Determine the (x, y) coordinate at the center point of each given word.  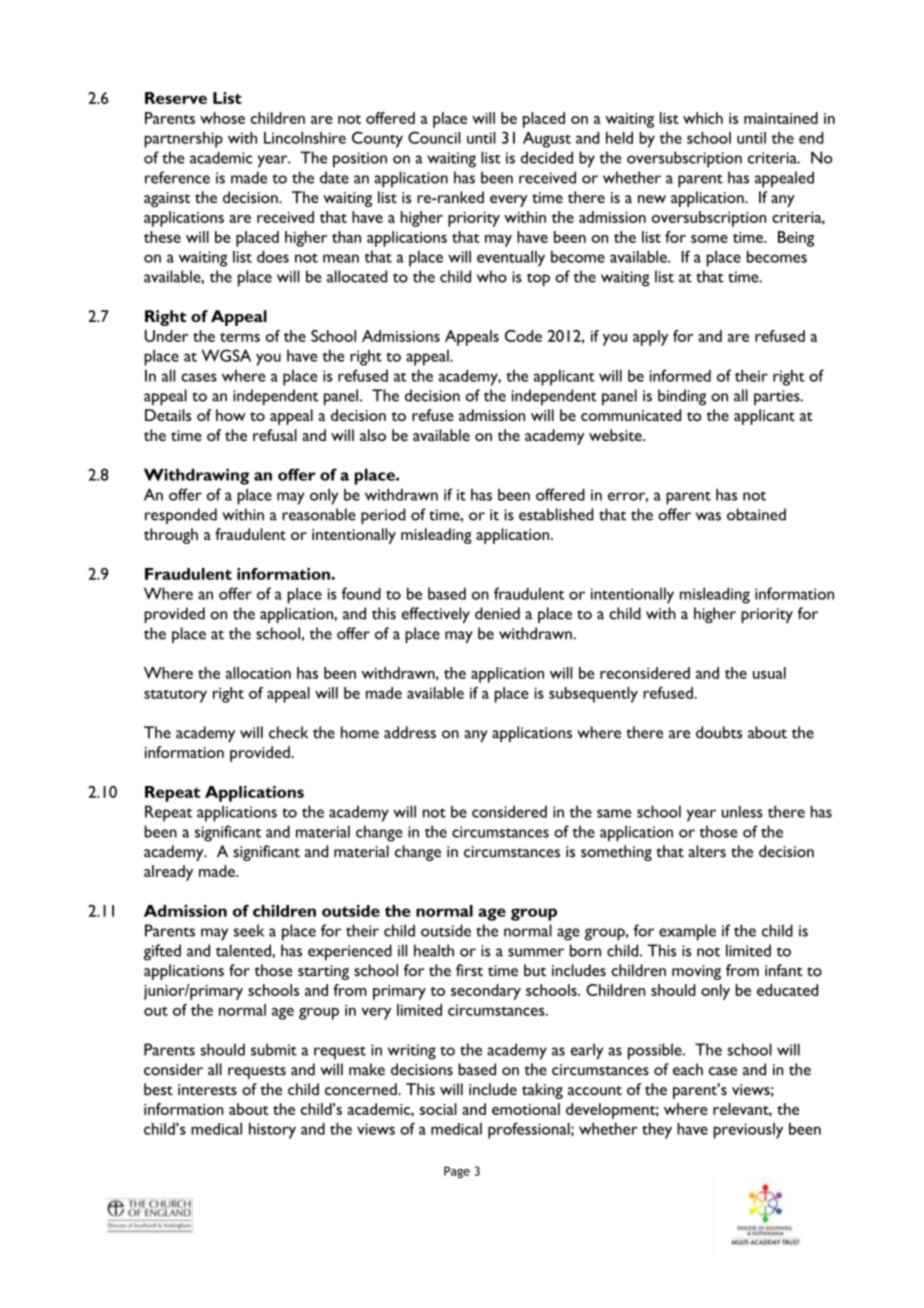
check (288, 732)
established (556, 514)
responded (181, 516)
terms (240, 337)
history (272, 1131)
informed (680, 375)
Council (434, 137)
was (708, 516)
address (410, 732)
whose (222, 118)
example (687, 932)
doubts (719, 732)
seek (249, 930)
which (703, 118)
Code (523, 336)
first (469, 970)
